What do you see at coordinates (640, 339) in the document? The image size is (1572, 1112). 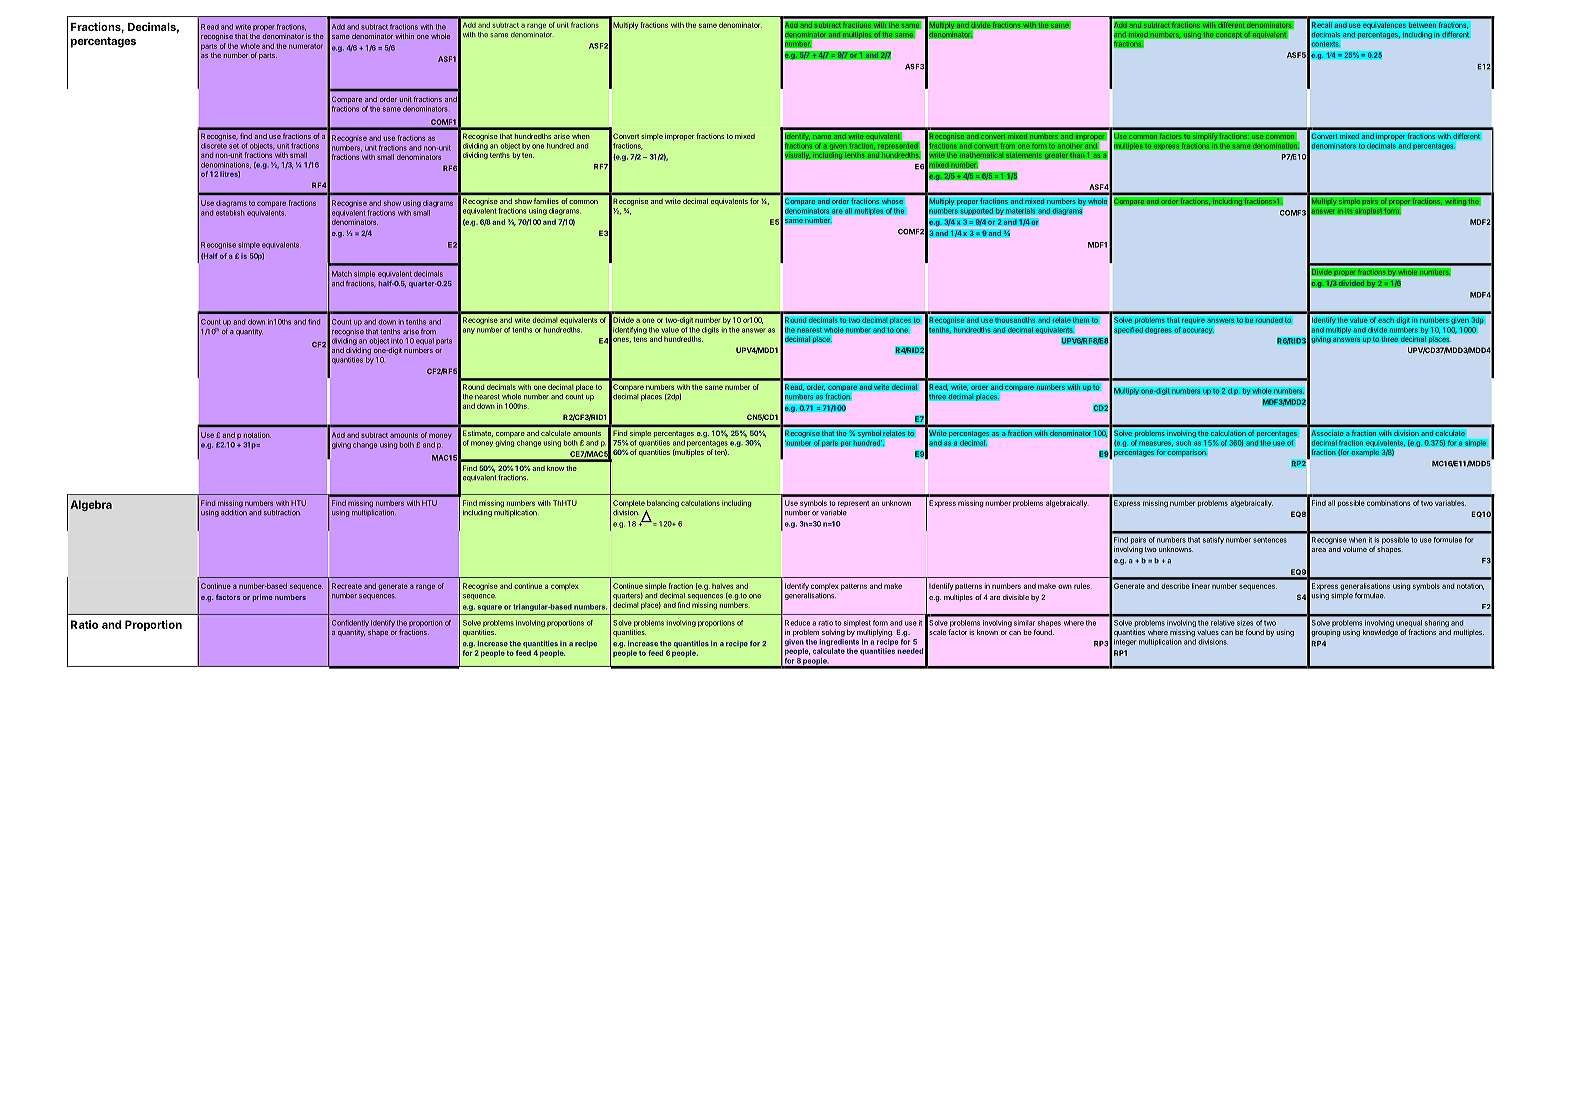 I see `tens` at bounding box center [640, 339].
